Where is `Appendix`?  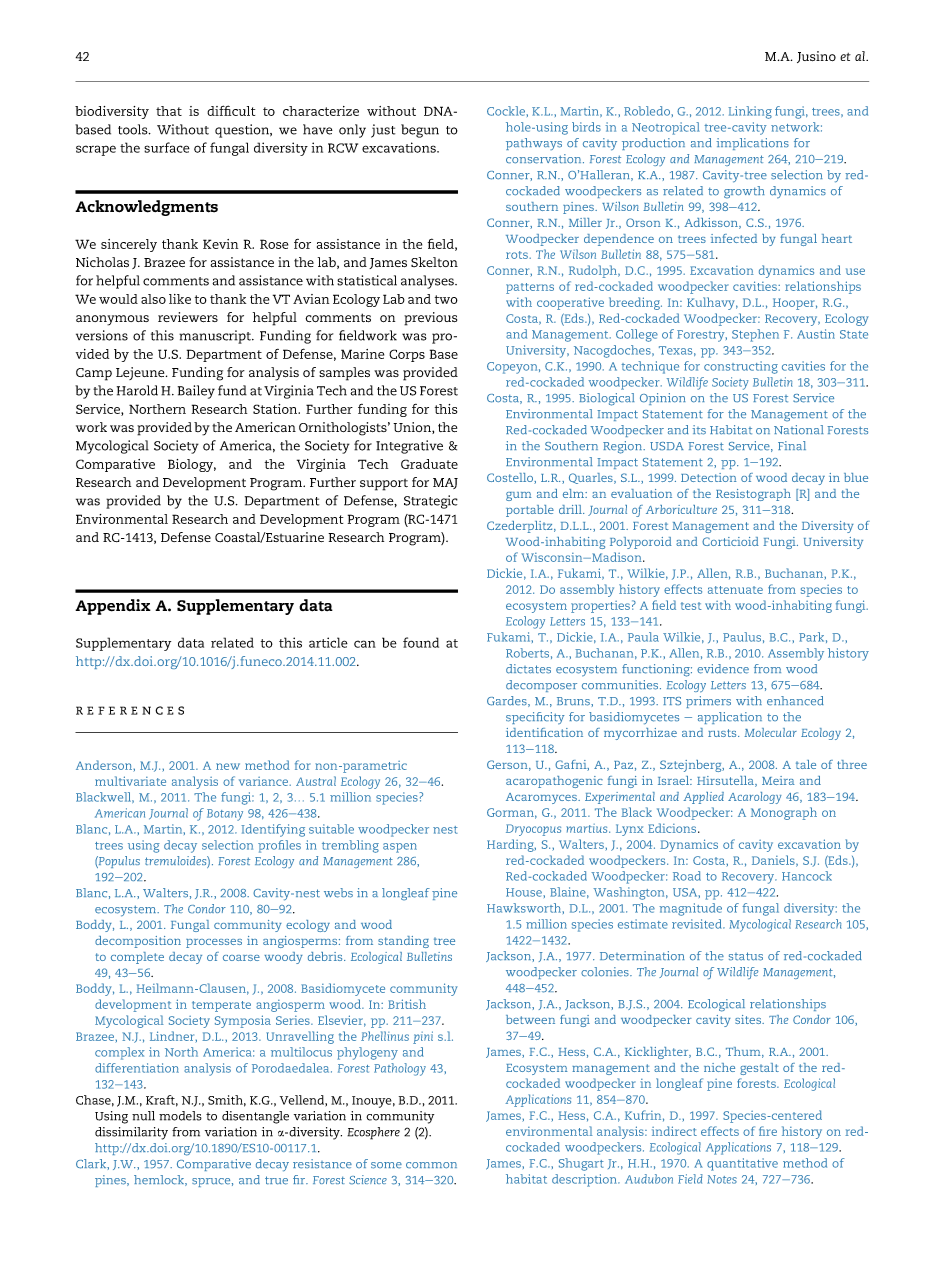 Appendix is located at coordinates (113, 607).
